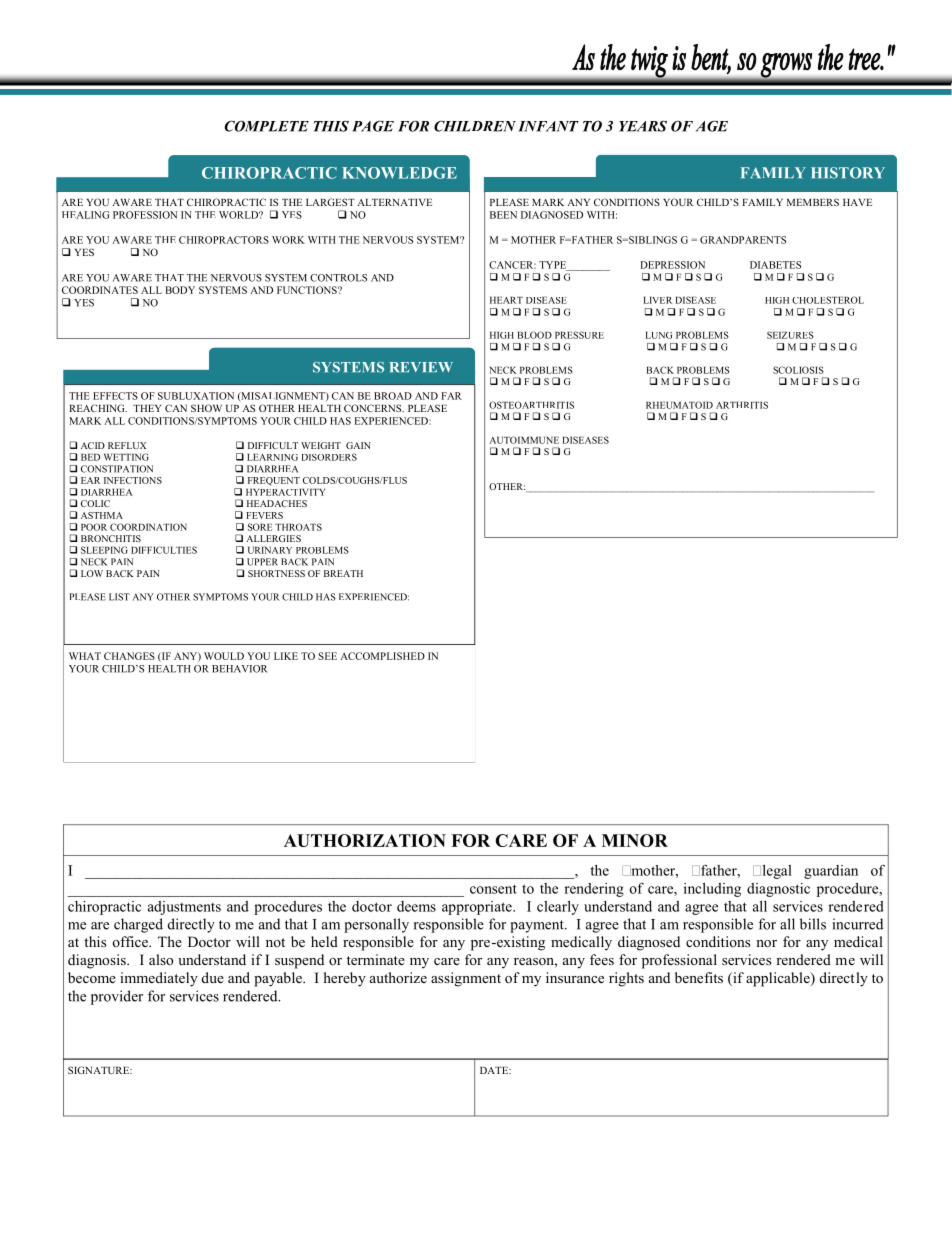 Image resolution: width=952 pixels, height=1233 pixels. Describe the element at coordinates (206, 408) in the screenshot. I see `SHOW` at that location.
